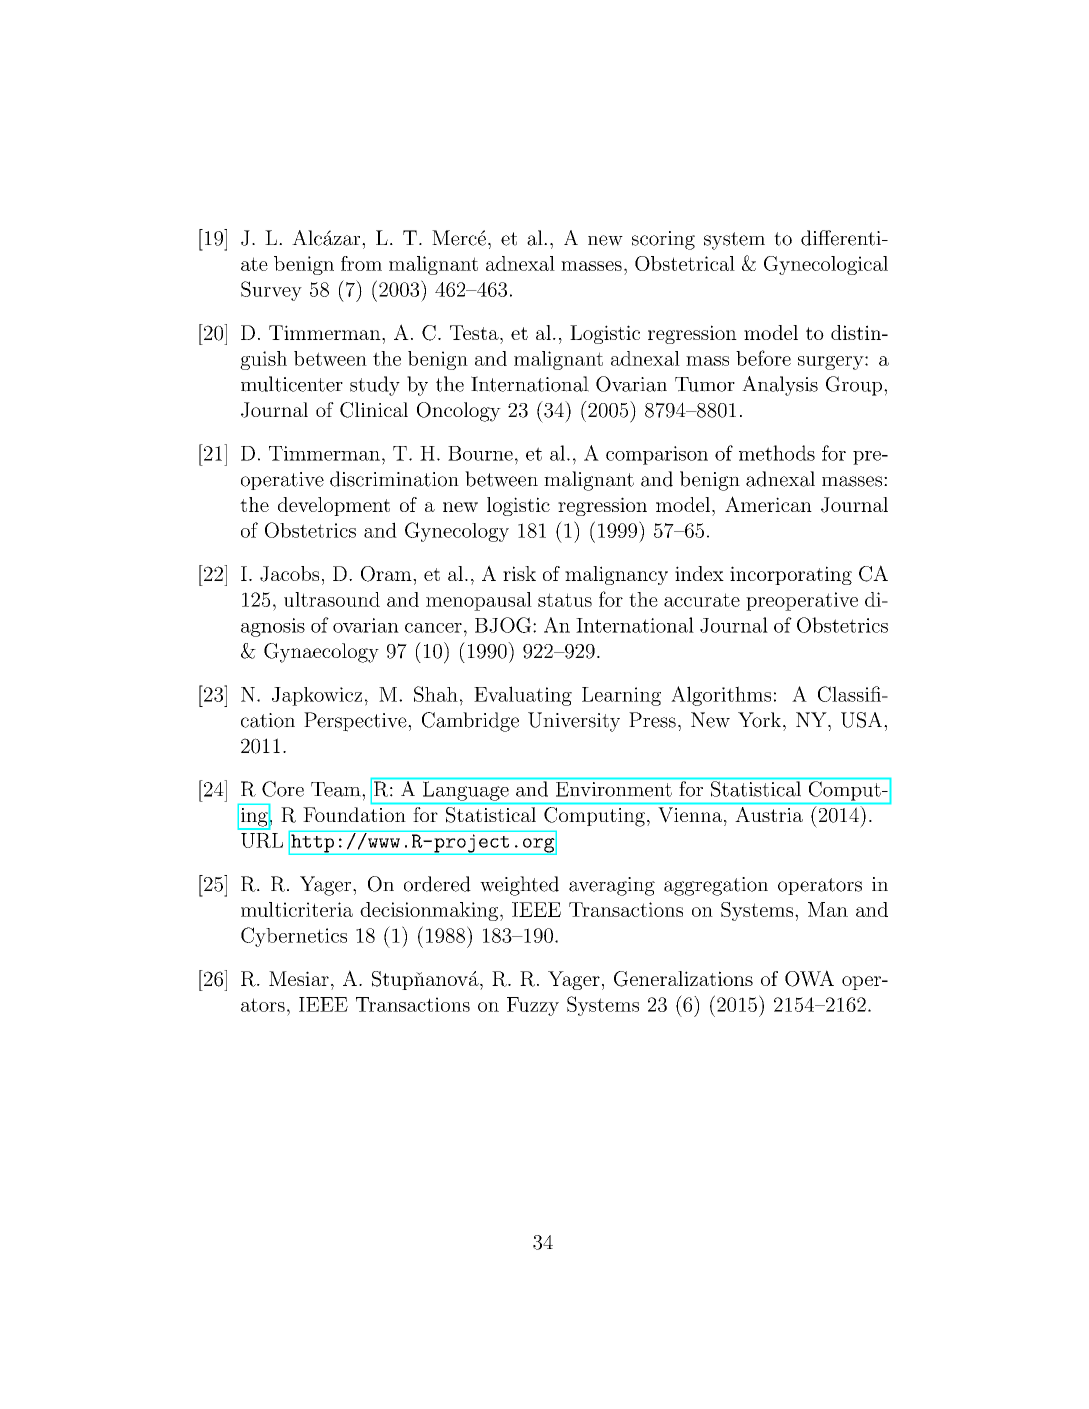 The image size is (1089, 1409). What do you see at coordinates (826, 265) in the document?
I see `Gynecological` at bounding box center [826, 265].
